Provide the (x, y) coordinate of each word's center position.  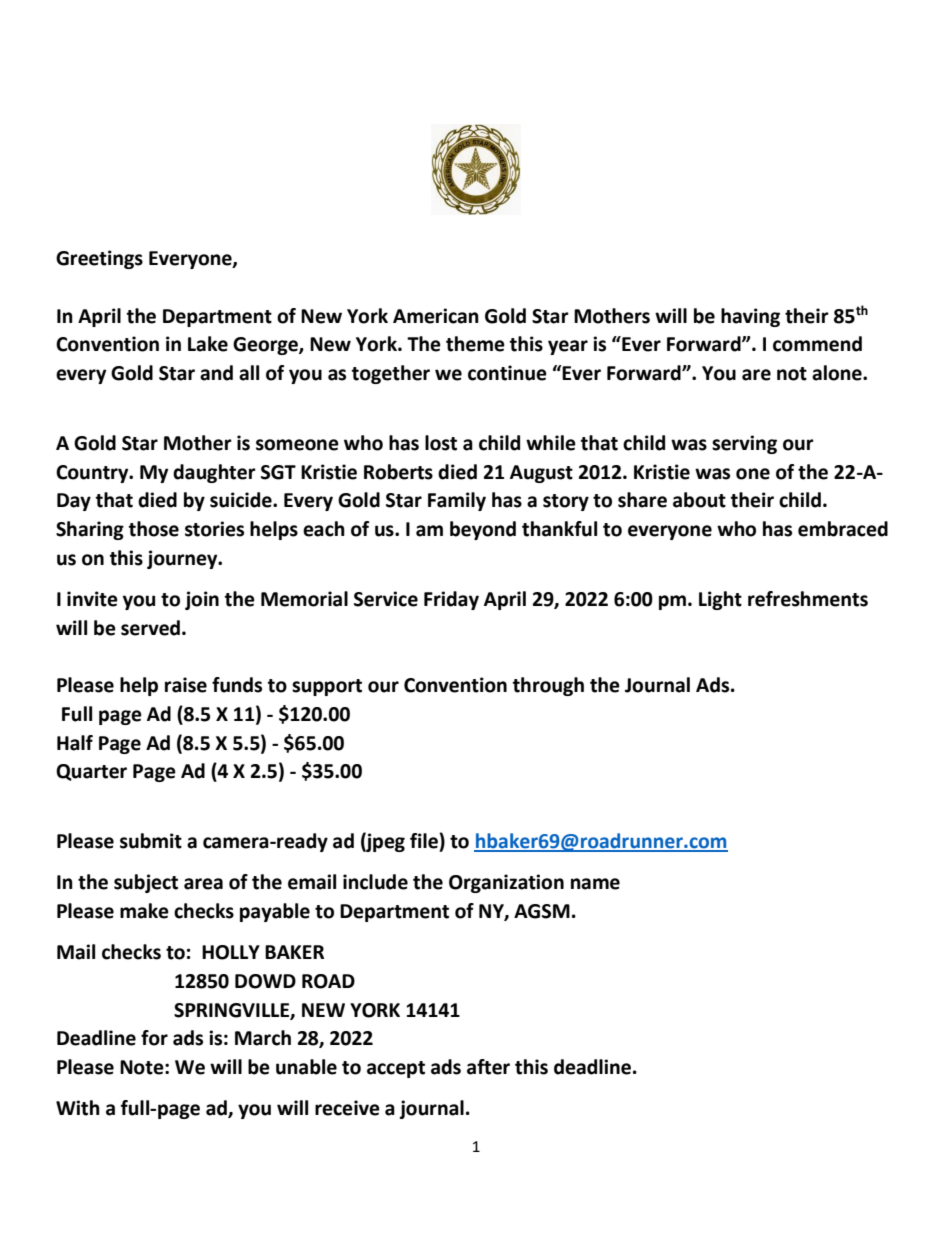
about (699, 500)
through (548, 686)
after (488, 1067)
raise (186, 685)
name (595, 884)
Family (457, 501)
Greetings (99, 259)
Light (720, 600)
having (750, 317)
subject (146, 883)
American (436, 316)
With (78, 1108)
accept (396, 1069)
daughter (214, 473)
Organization (506, 883)
